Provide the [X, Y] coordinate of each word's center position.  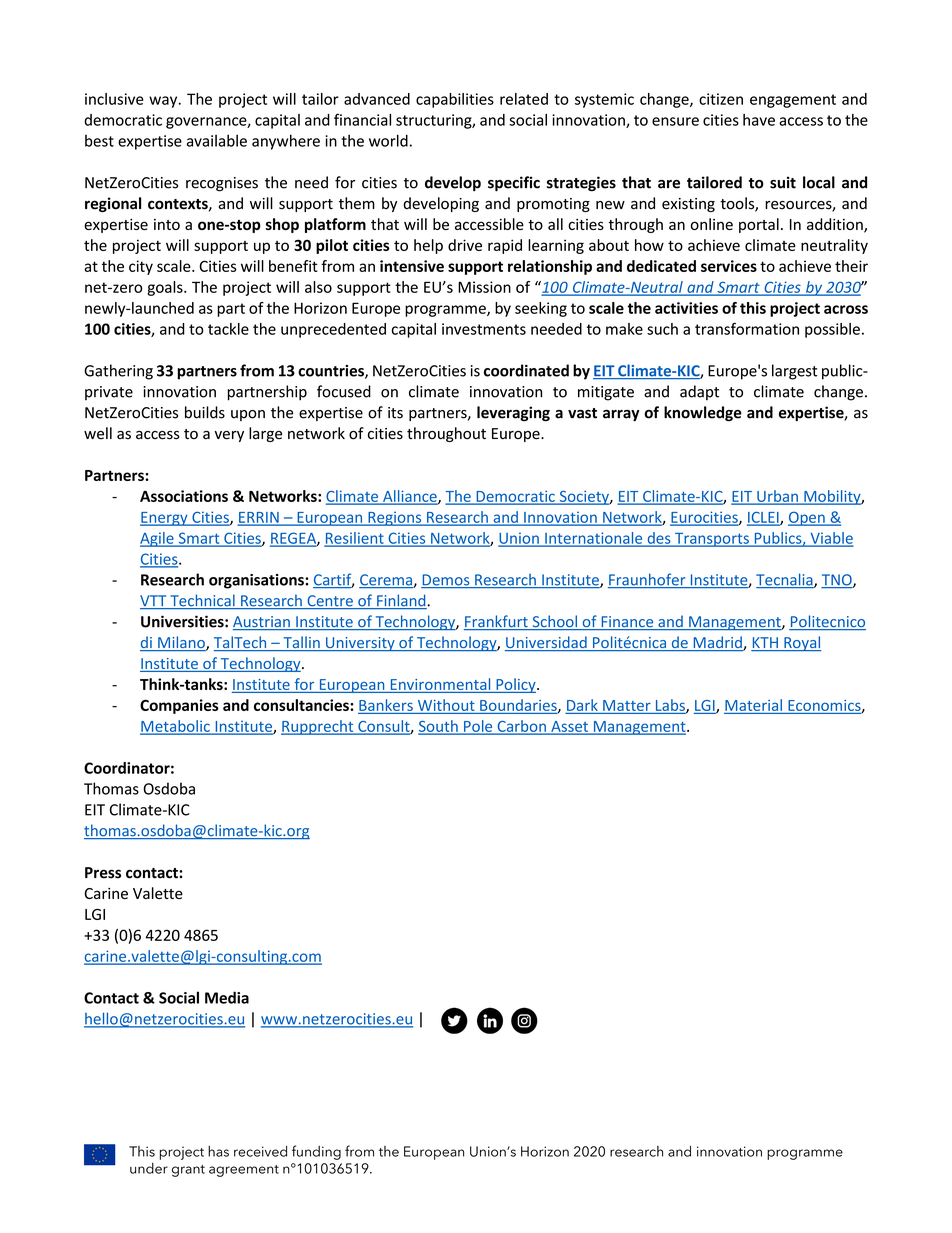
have [759, 120]
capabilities [455, 100]
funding [316, 1152]
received [260, 1151]
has [218, 1151]
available [217, 140]
